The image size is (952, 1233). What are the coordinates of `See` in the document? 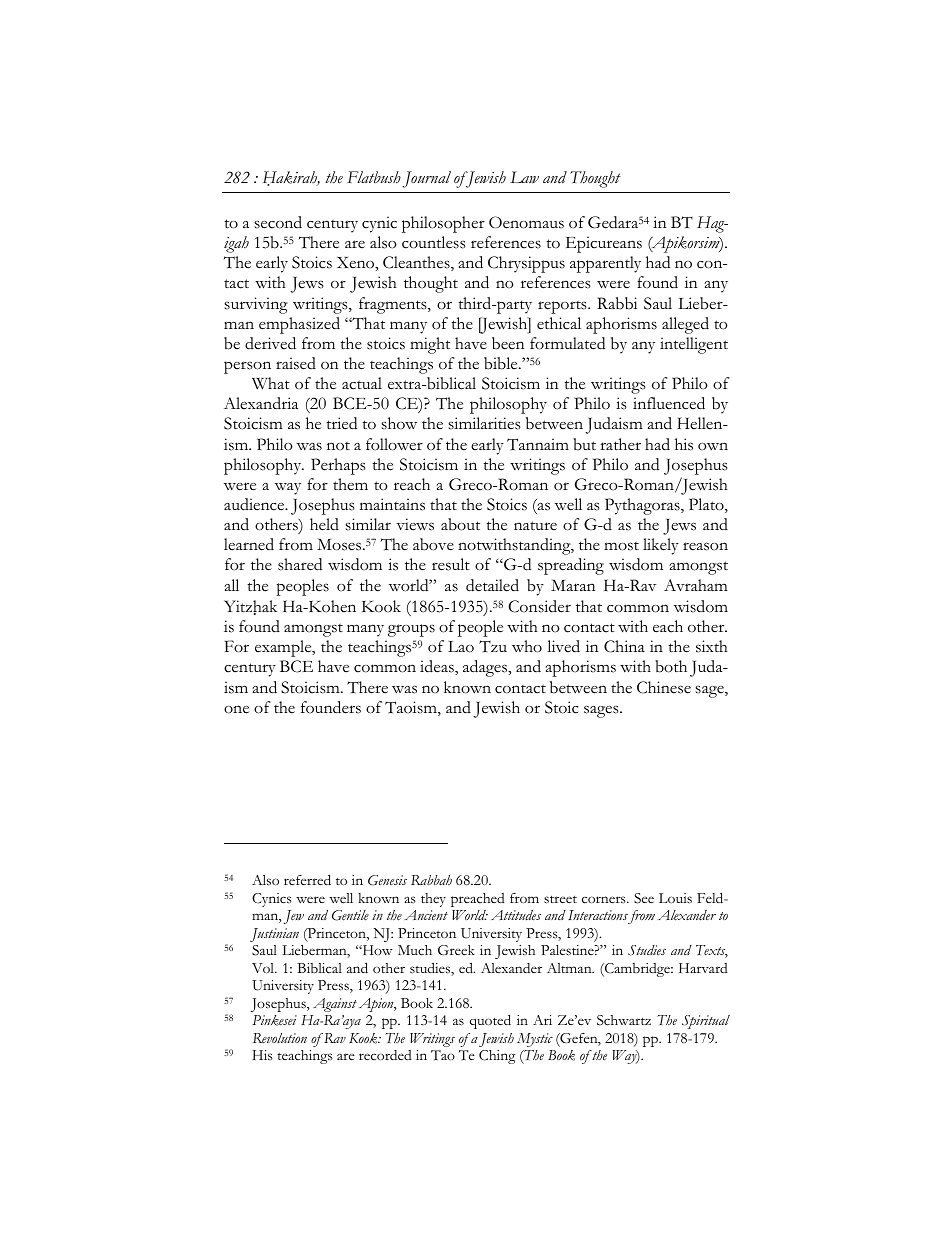 It's located at (644, 898).
